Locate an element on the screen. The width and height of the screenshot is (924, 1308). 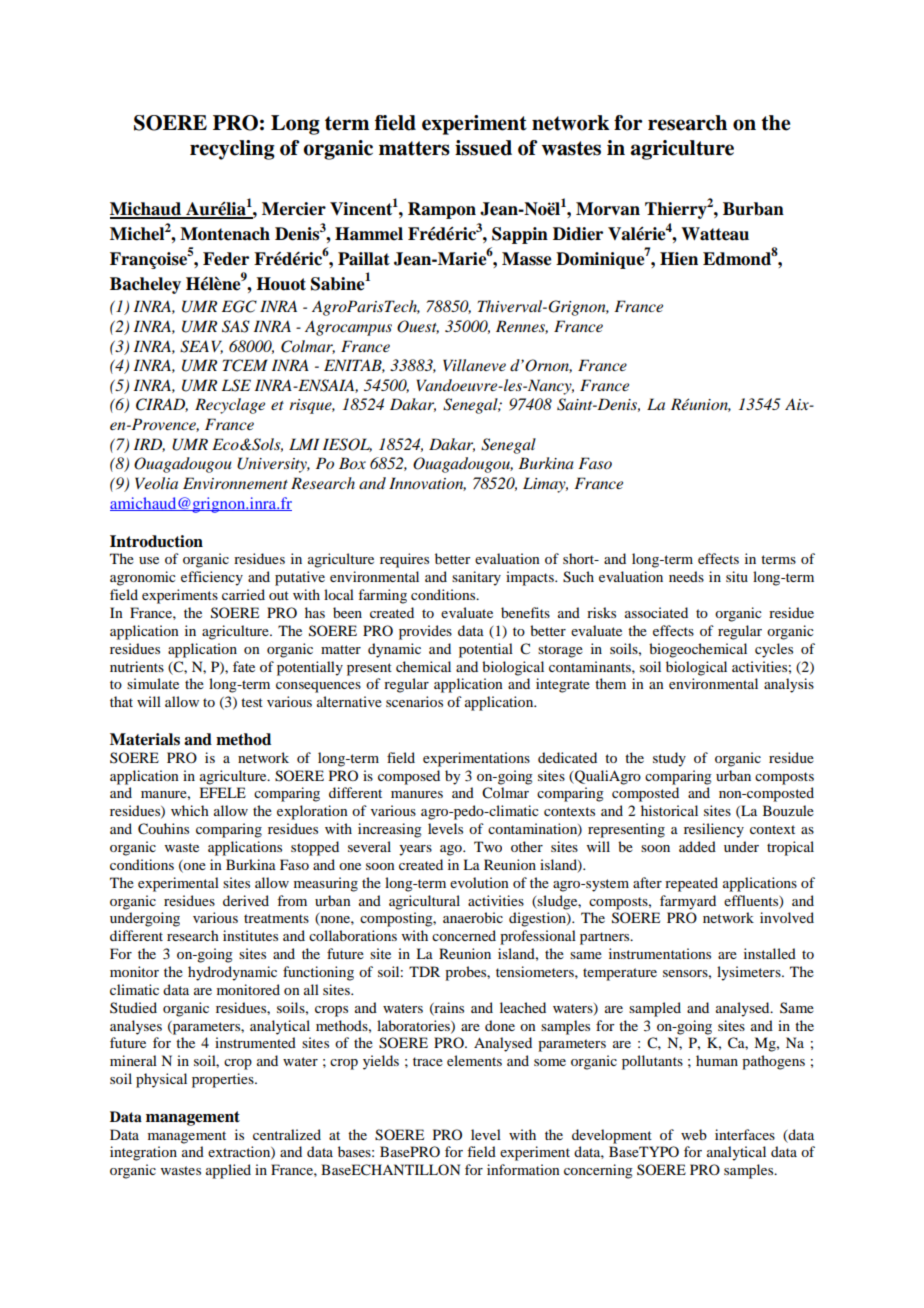
Box is located at coordinates (352, 463).
